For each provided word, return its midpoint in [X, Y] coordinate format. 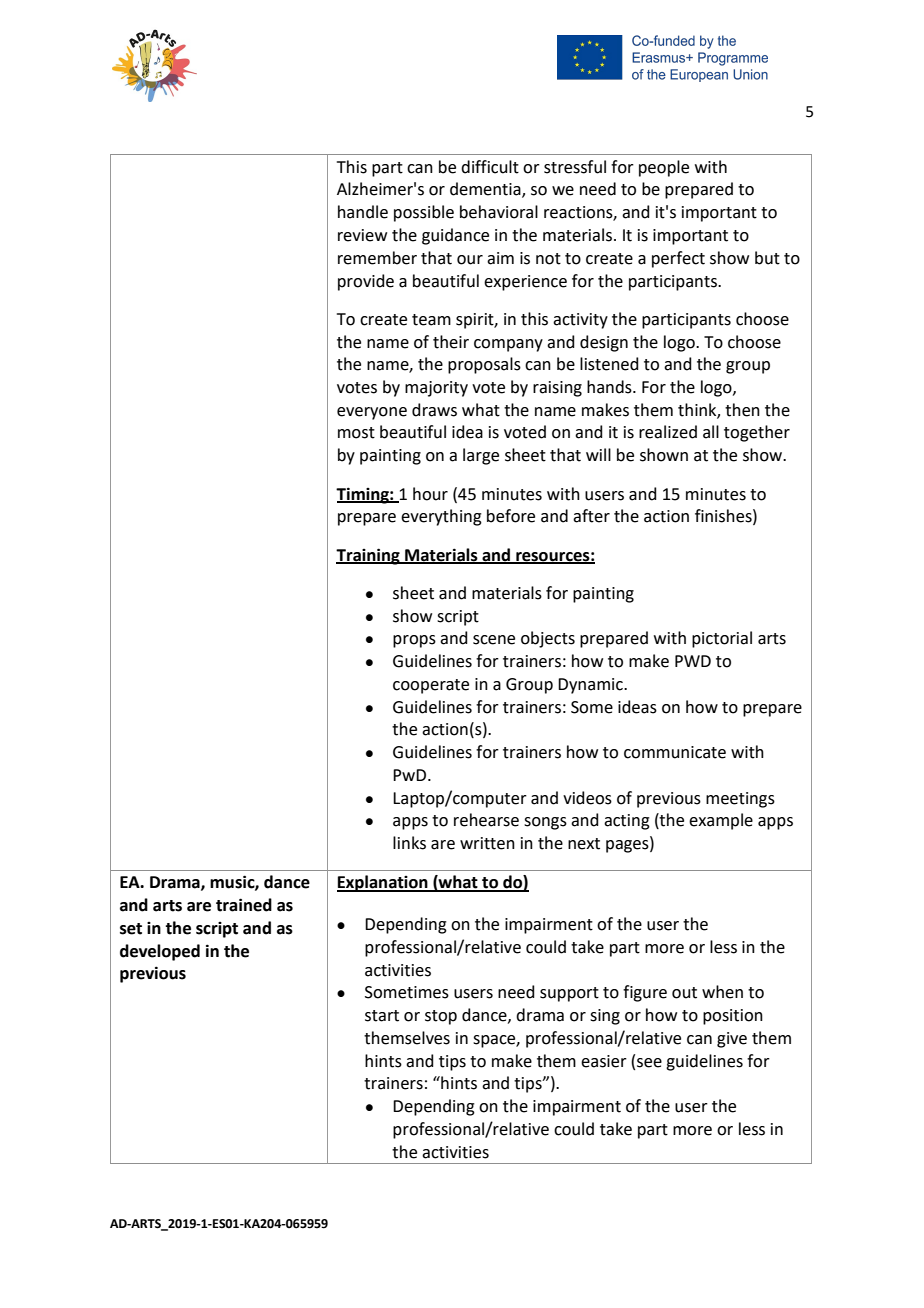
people [664, 168]
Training [369, 556]
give [732, 1040]
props [414, 641]
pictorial [722, 639]
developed [160, 952]
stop [441, 1017]
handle [363, 212]
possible [424, 213]
